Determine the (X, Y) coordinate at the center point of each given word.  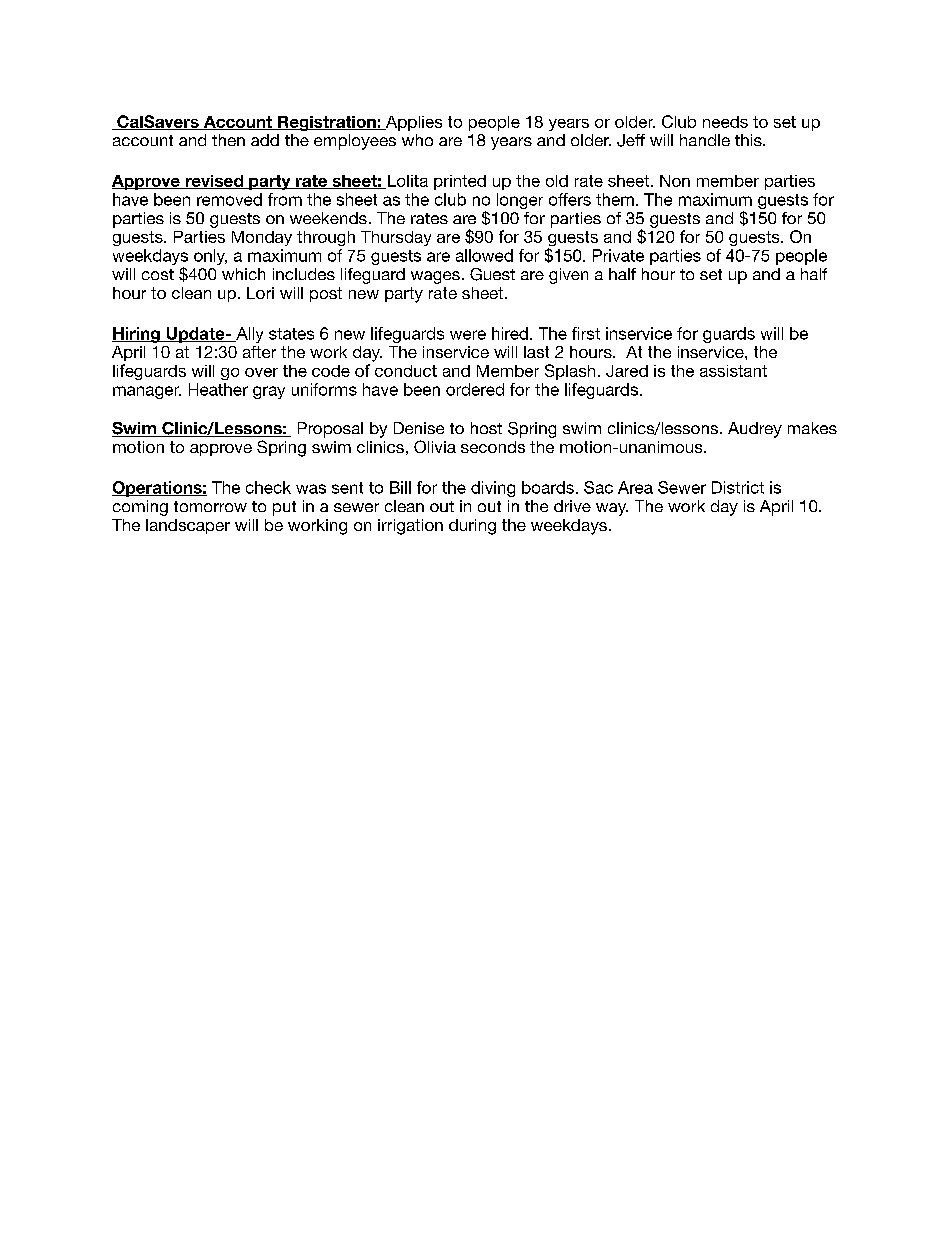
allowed (484, 255)
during (472, 527)
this (749, 140)
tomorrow (210, 506)
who (417, 140)
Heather (218, 389)
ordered (475, 389)
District (738, 487)
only (210, 257)
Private (618, 255)
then (228, 140)
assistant (733, 371)
